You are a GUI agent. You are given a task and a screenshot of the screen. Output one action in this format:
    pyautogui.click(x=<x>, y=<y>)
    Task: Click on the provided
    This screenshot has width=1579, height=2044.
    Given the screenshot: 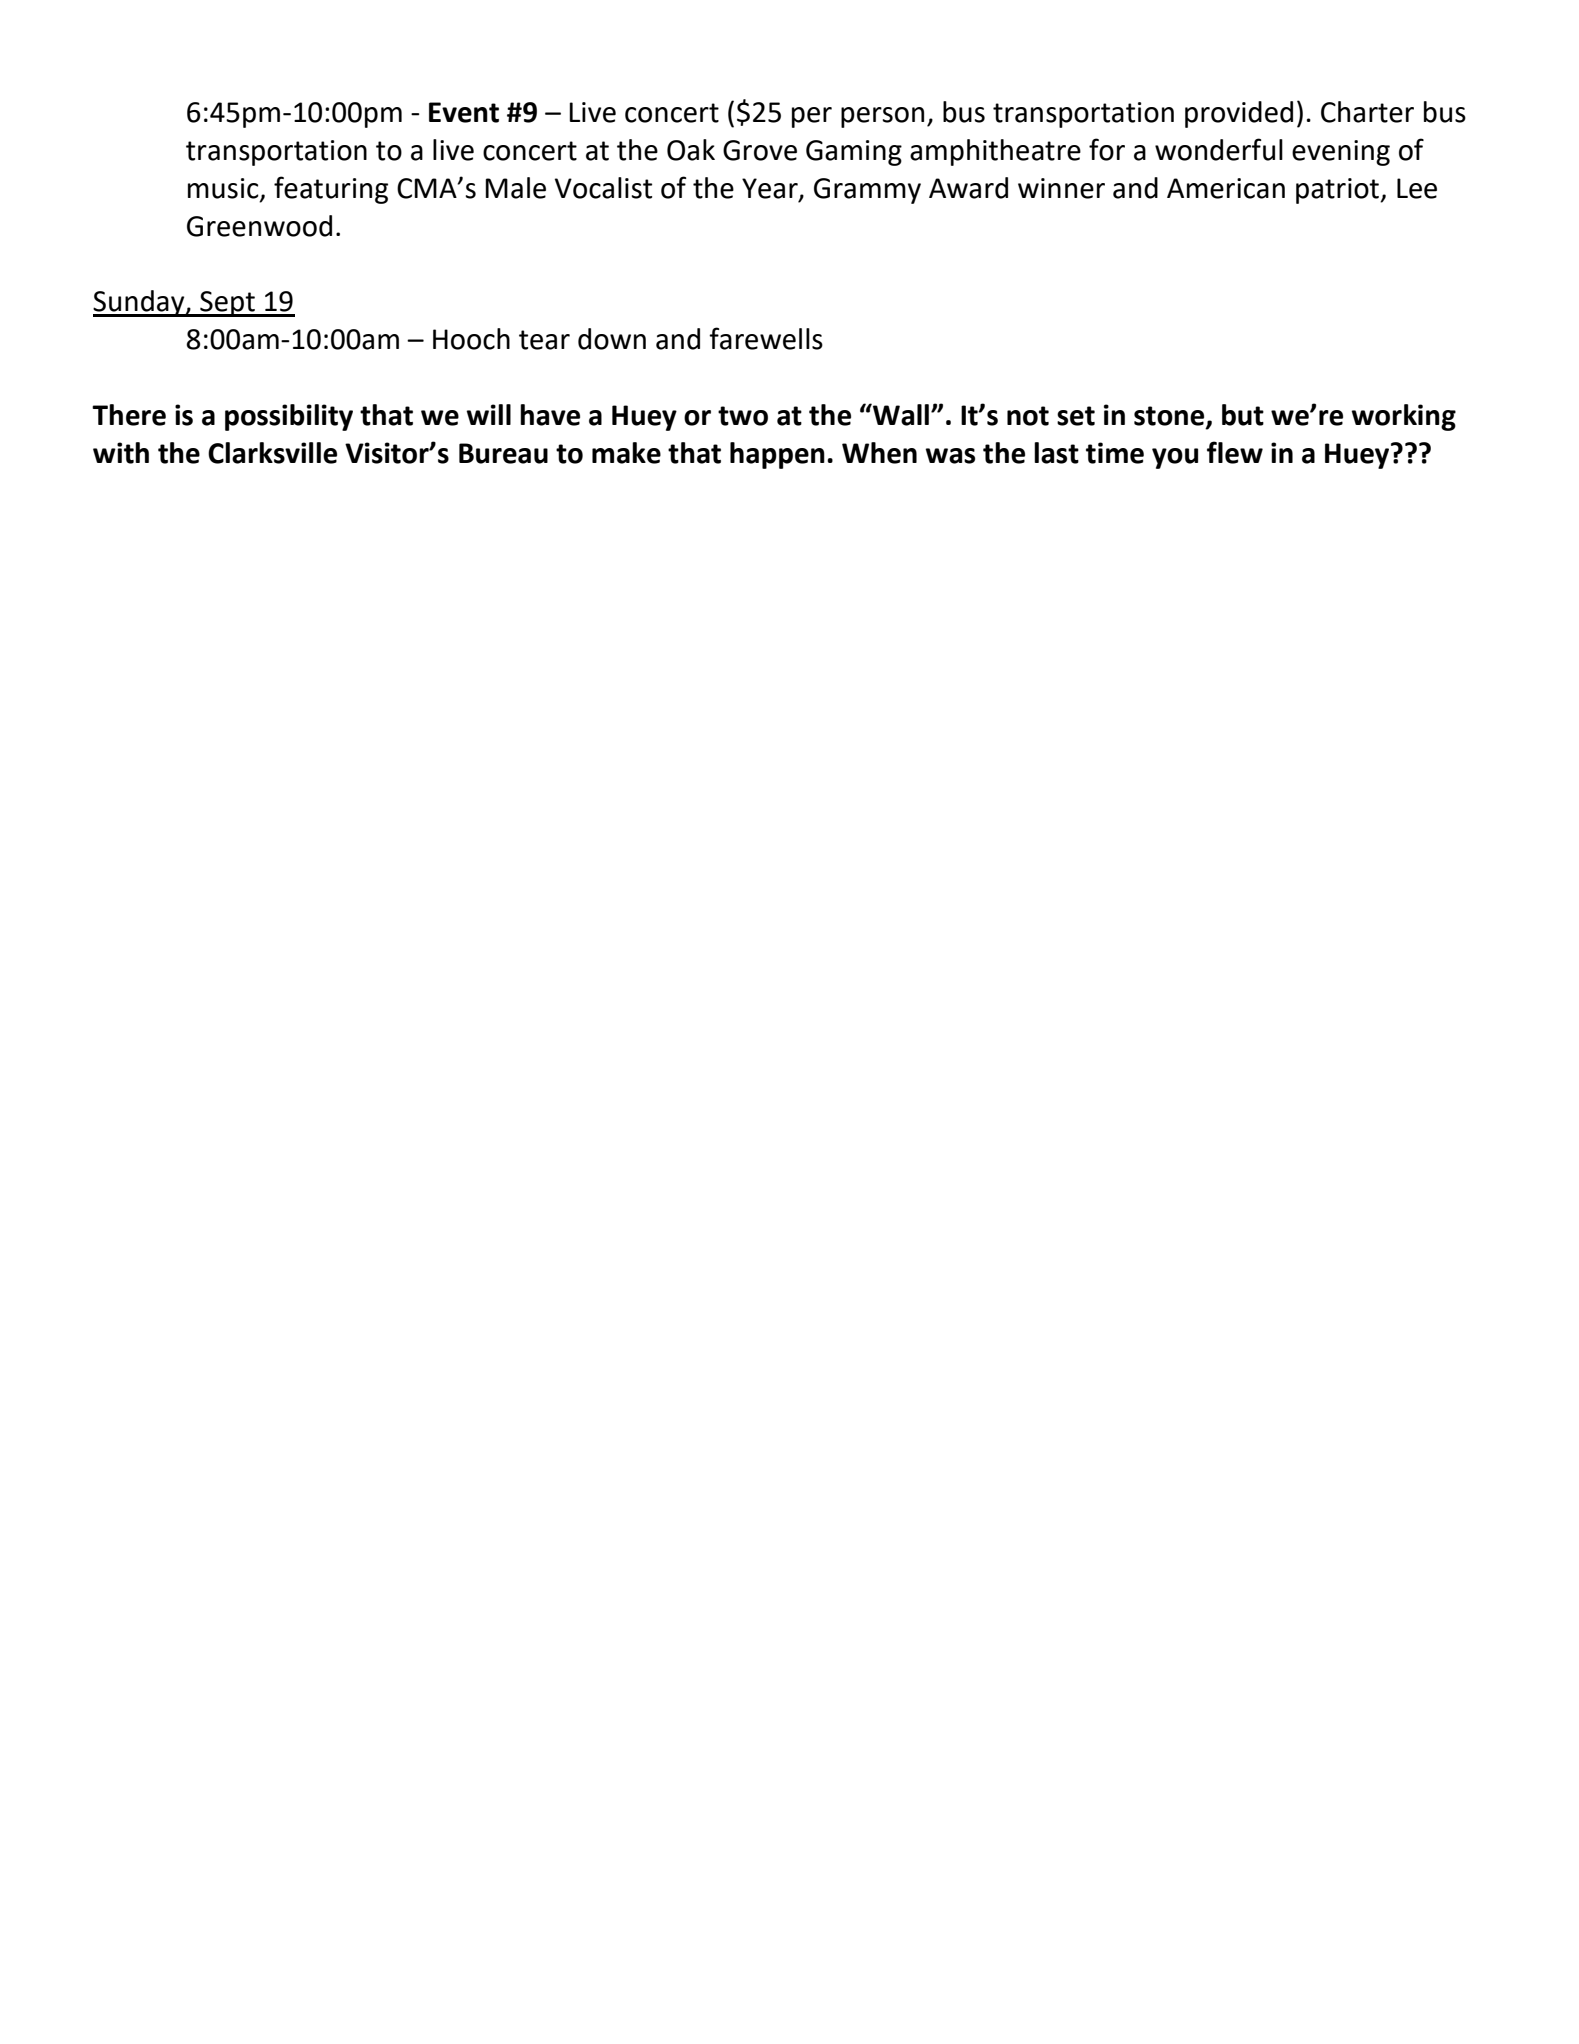 What is the action you would take?
    pyautogui.click(x=1239, y=114)
